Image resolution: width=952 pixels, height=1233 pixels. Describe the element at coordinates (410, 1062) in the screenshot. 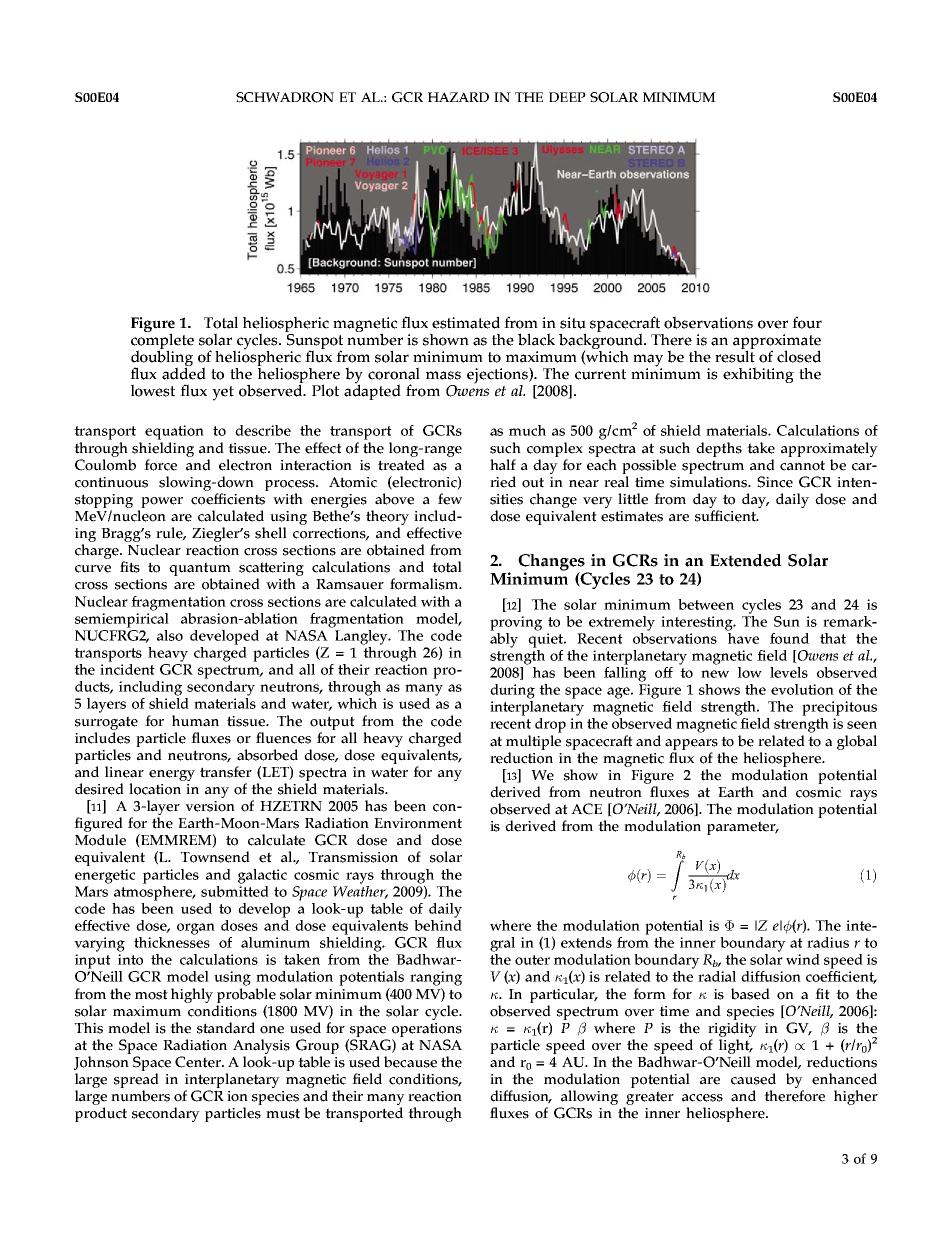

I see `because` at that location.
